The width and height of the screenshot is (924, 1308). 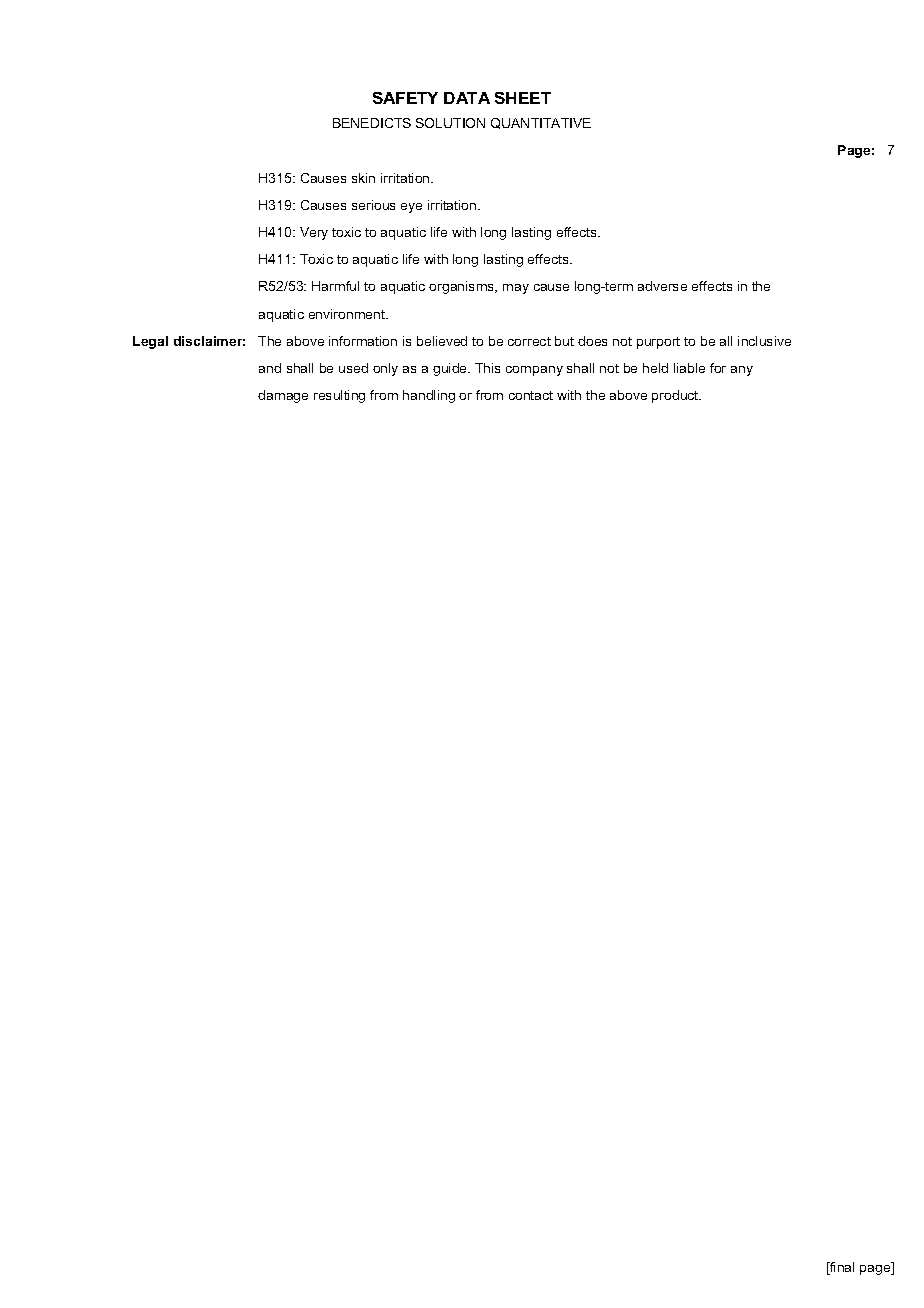 What do you see at coordinates (283, 396) in the screenshot?
I see `damage` at bounding box center [283, 396].
